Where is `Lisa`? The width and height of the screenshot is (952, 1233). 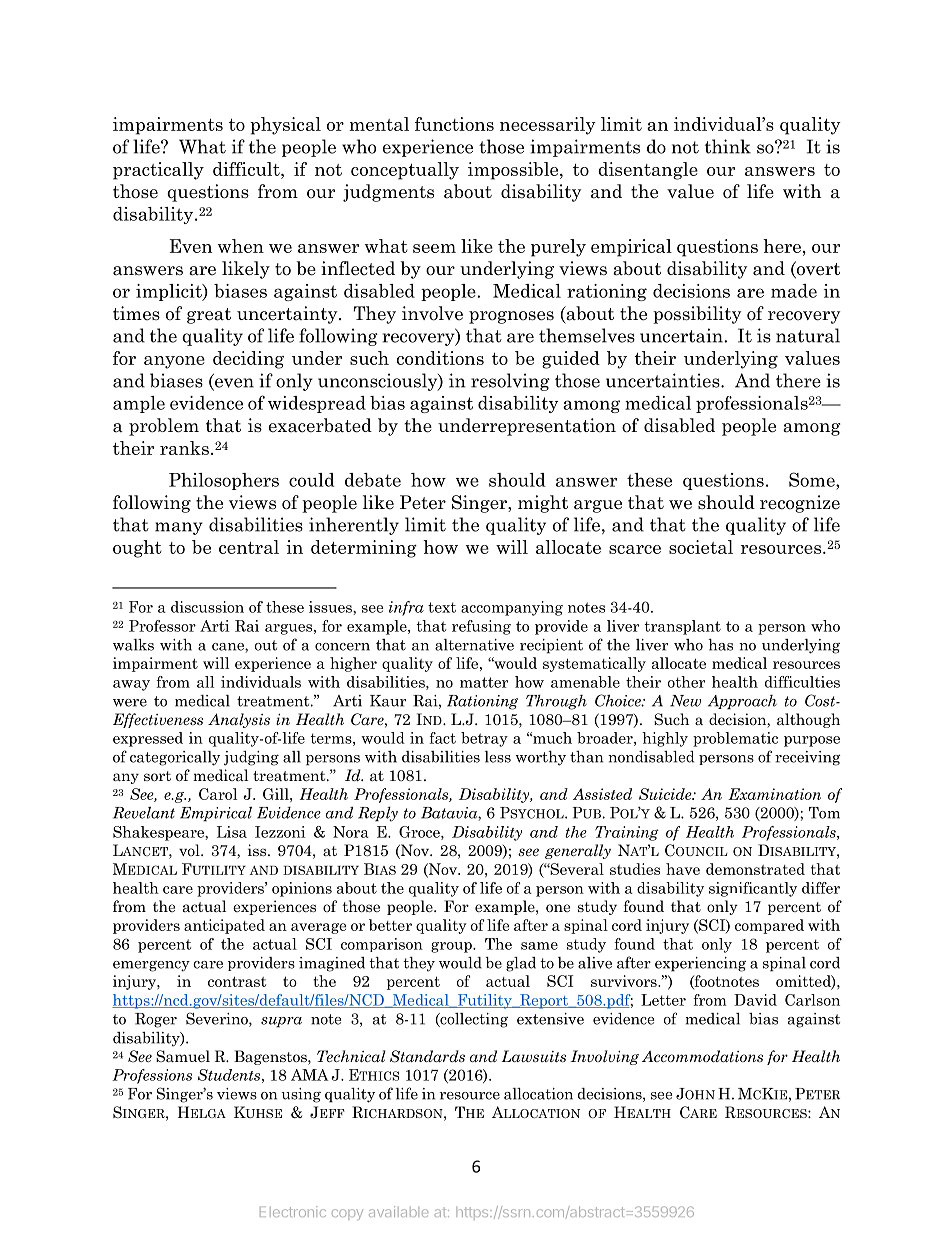
Lisa is located at coordinates (232, 832).
